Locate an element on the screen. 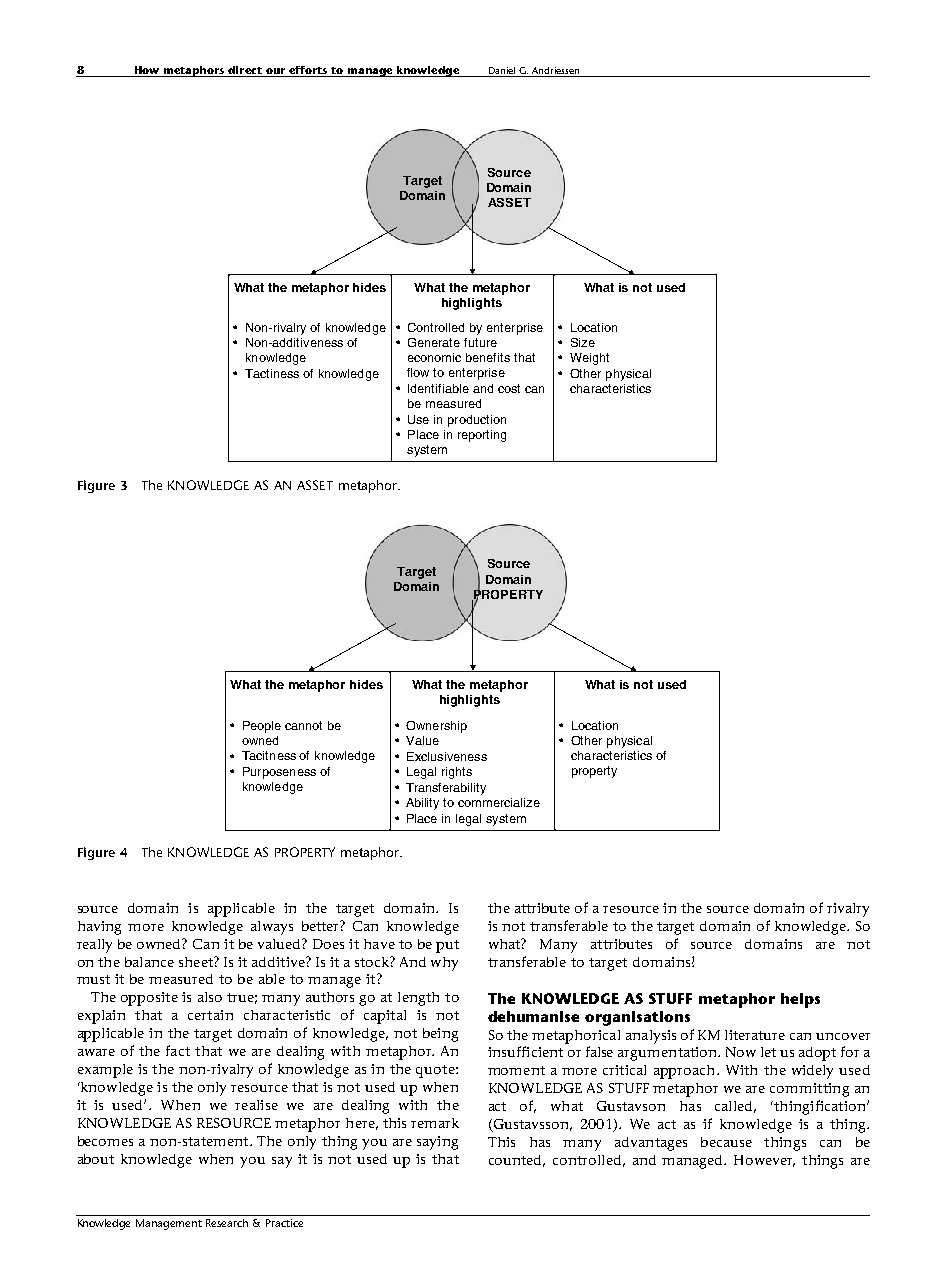 The width and height of the screenshot is (952, 1271). Weight is located at coordinates (589, 359).
